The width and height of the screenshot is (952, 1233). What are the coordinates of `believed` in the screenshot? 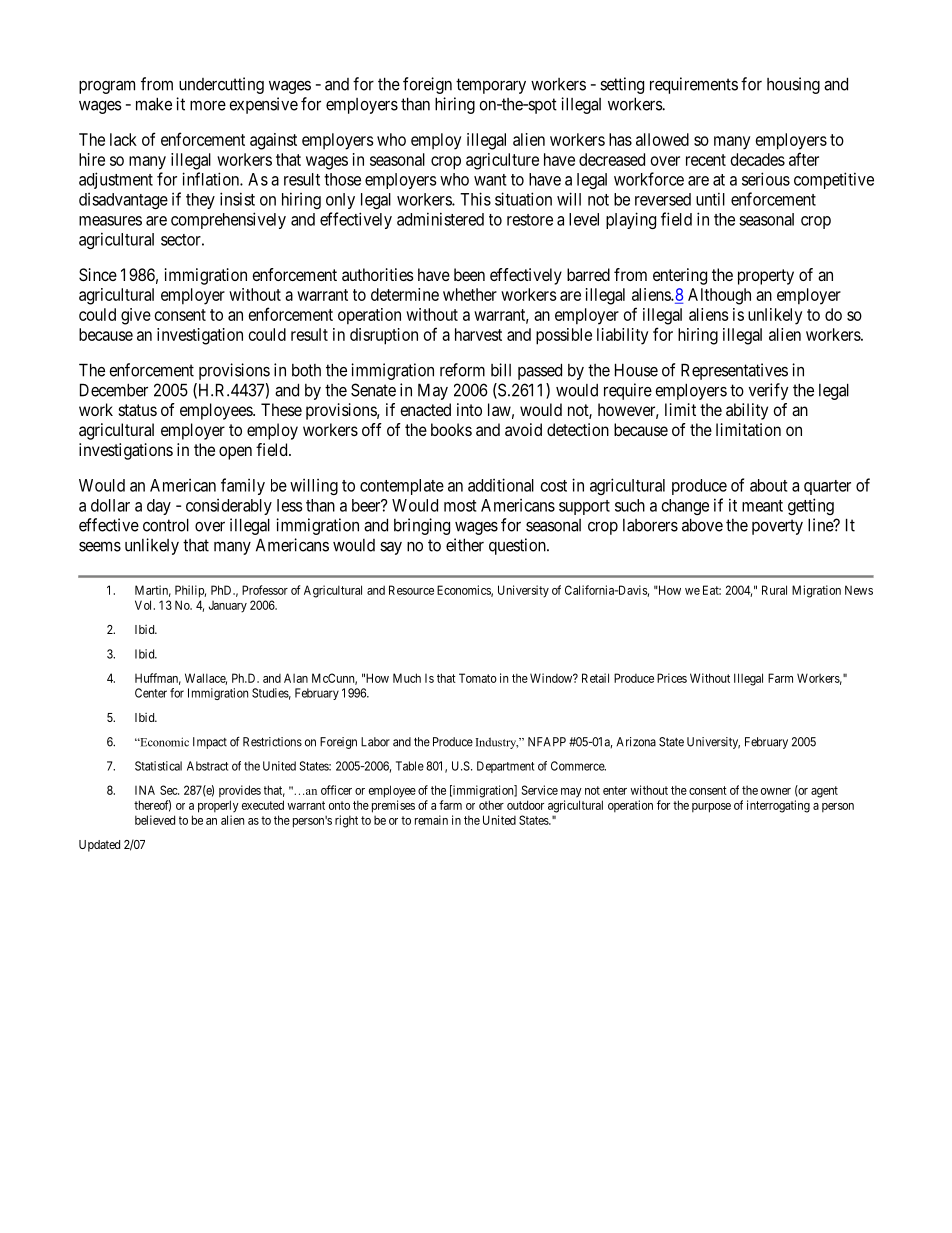 It's located at (155, 820).
